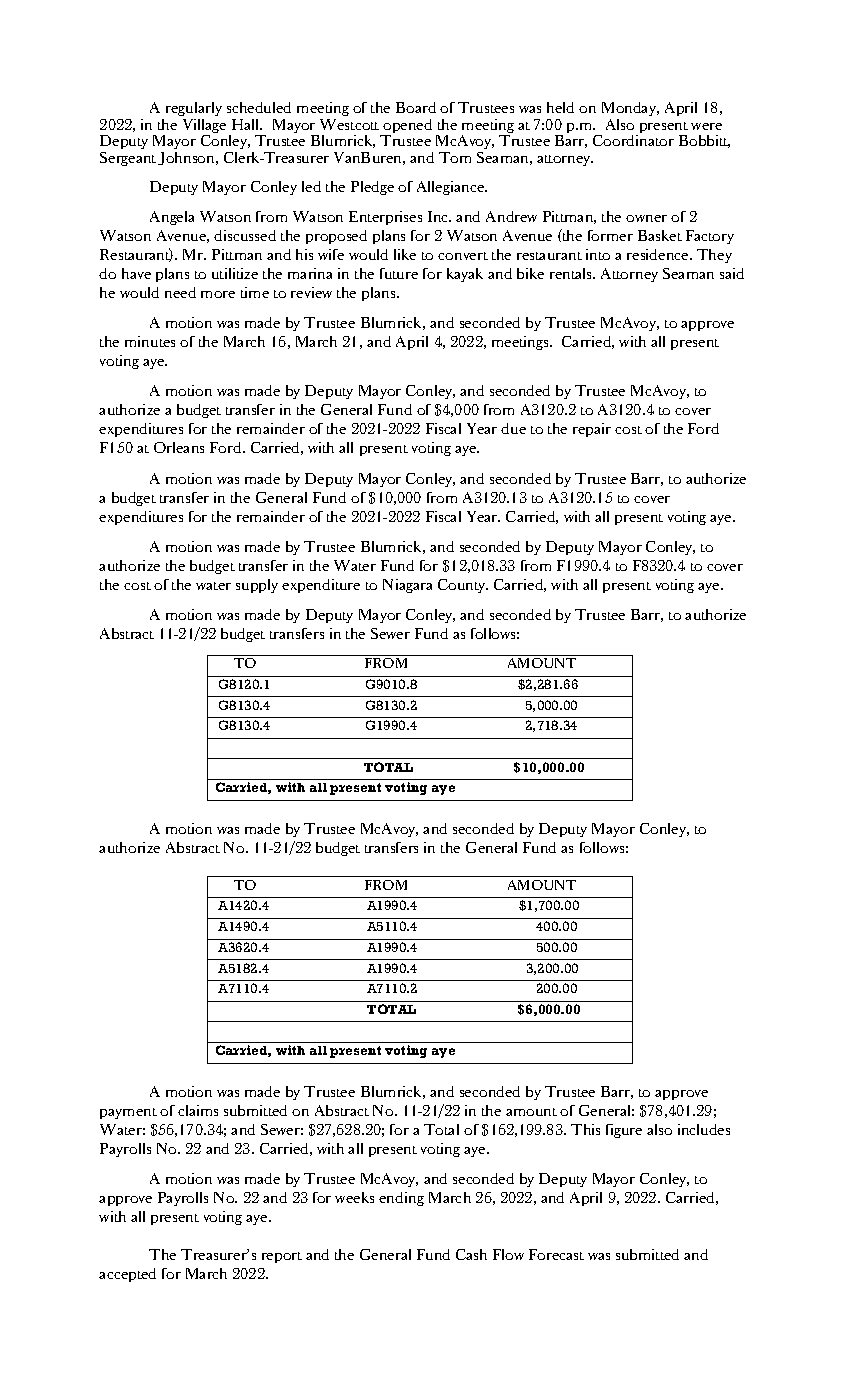 The height and width of the document is (1400, 849). What do you see at coordinates (407, 127) in the document?
I see `opened` at bounding box center [407, 127].
